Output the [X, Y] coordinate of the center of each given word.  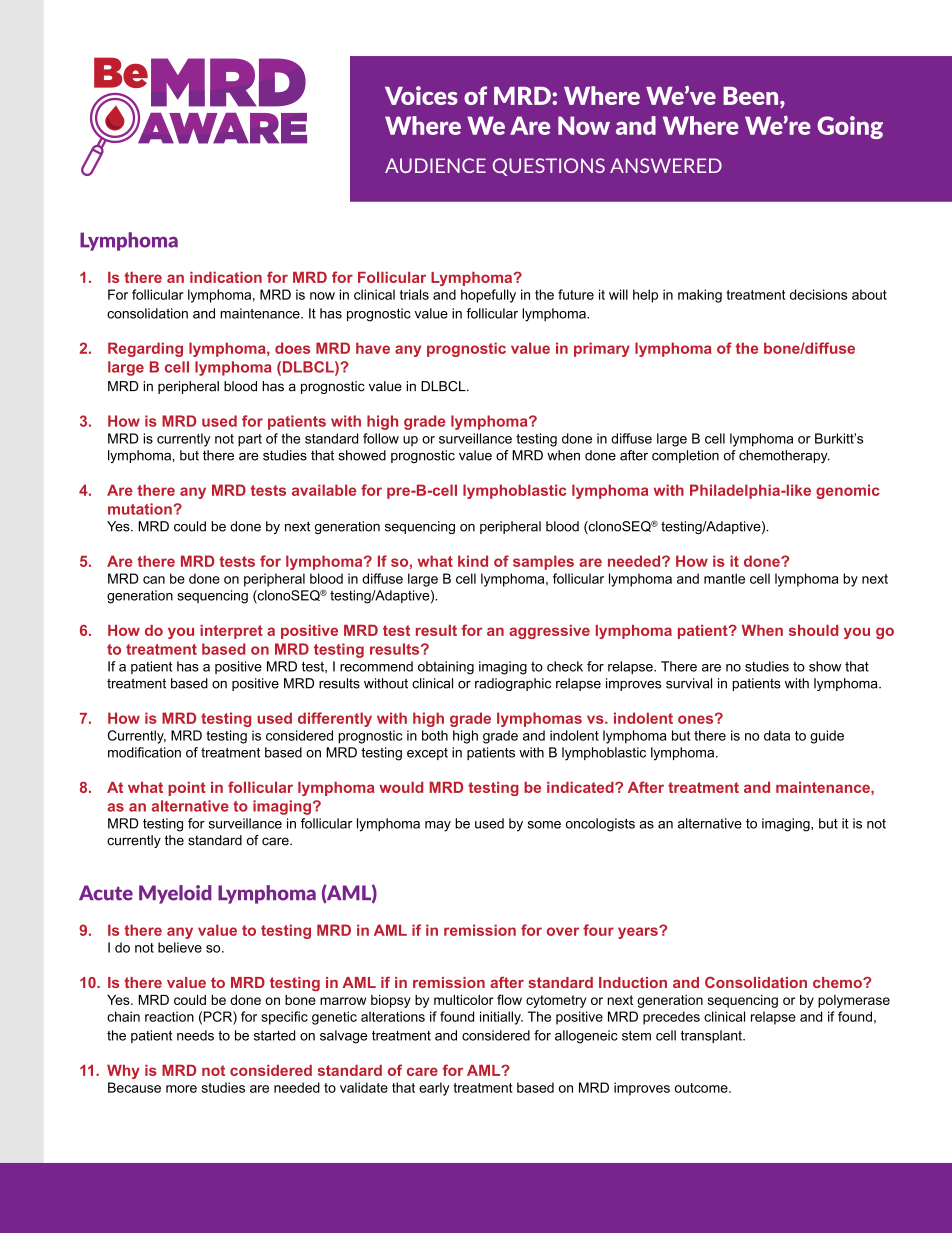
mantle [724, 578]
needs [195, 1035]
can [154, 580]
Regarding [145, 349]
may [438, 826]
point [186, 789]
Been [752, 96]
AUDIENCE [435, 165]
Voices [421, 95]
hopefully [488, 296]
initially [501, 1018]
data [777, 735]
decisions [818, 294]
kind [473, 561]
